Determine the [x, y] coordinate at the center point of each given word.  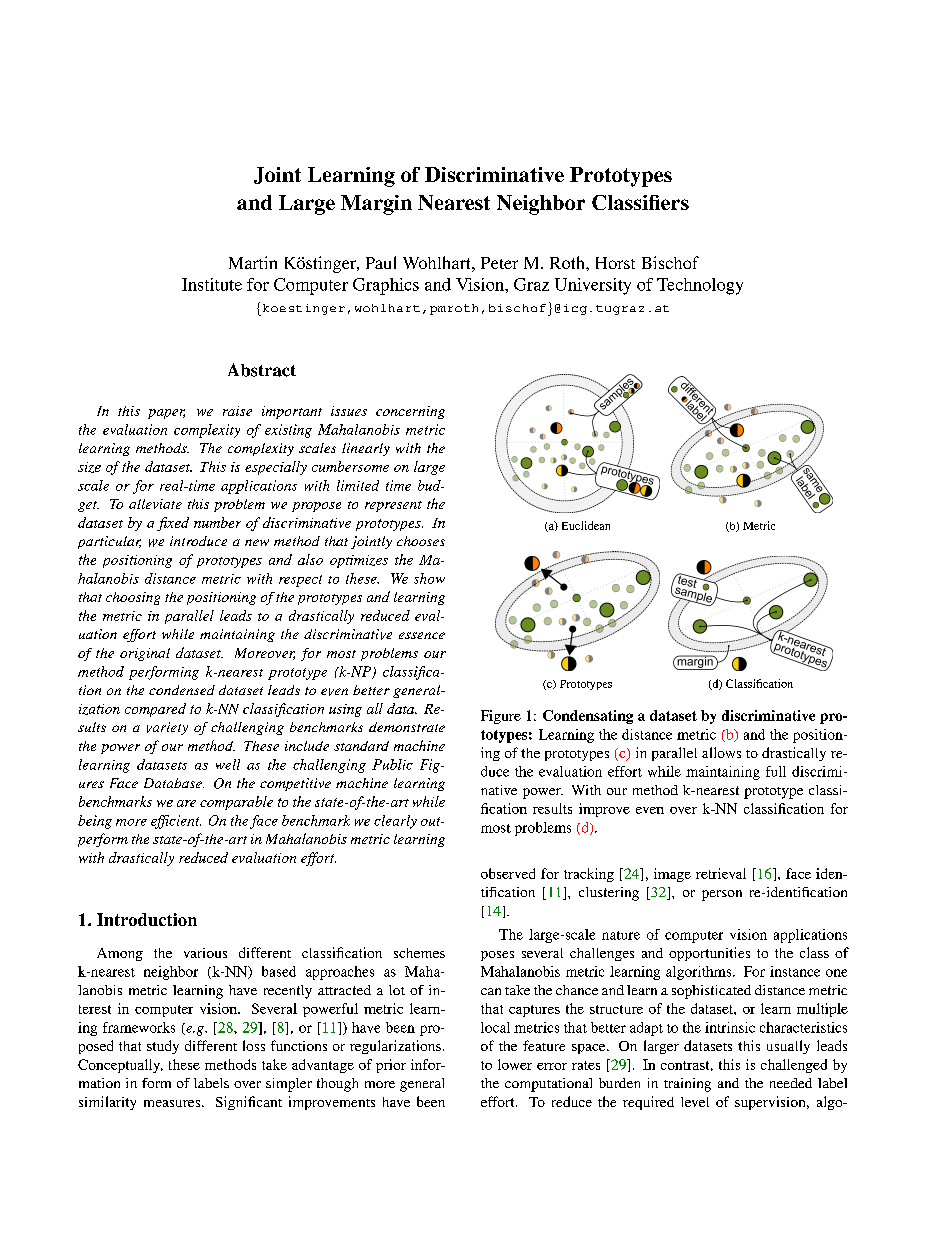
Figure [501, 717]
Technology [700, 286]
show [429, 578]
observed [508, 873]
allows [721, 752]
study [163, 1047]
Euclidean [586, 525]
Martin [253, 262]
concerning [410, 412]
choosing [133, 598]
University [593, 286]
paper [166, 414]
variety [167, 728]
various [205, 953]
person [722, 895]
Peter [499, 263]
